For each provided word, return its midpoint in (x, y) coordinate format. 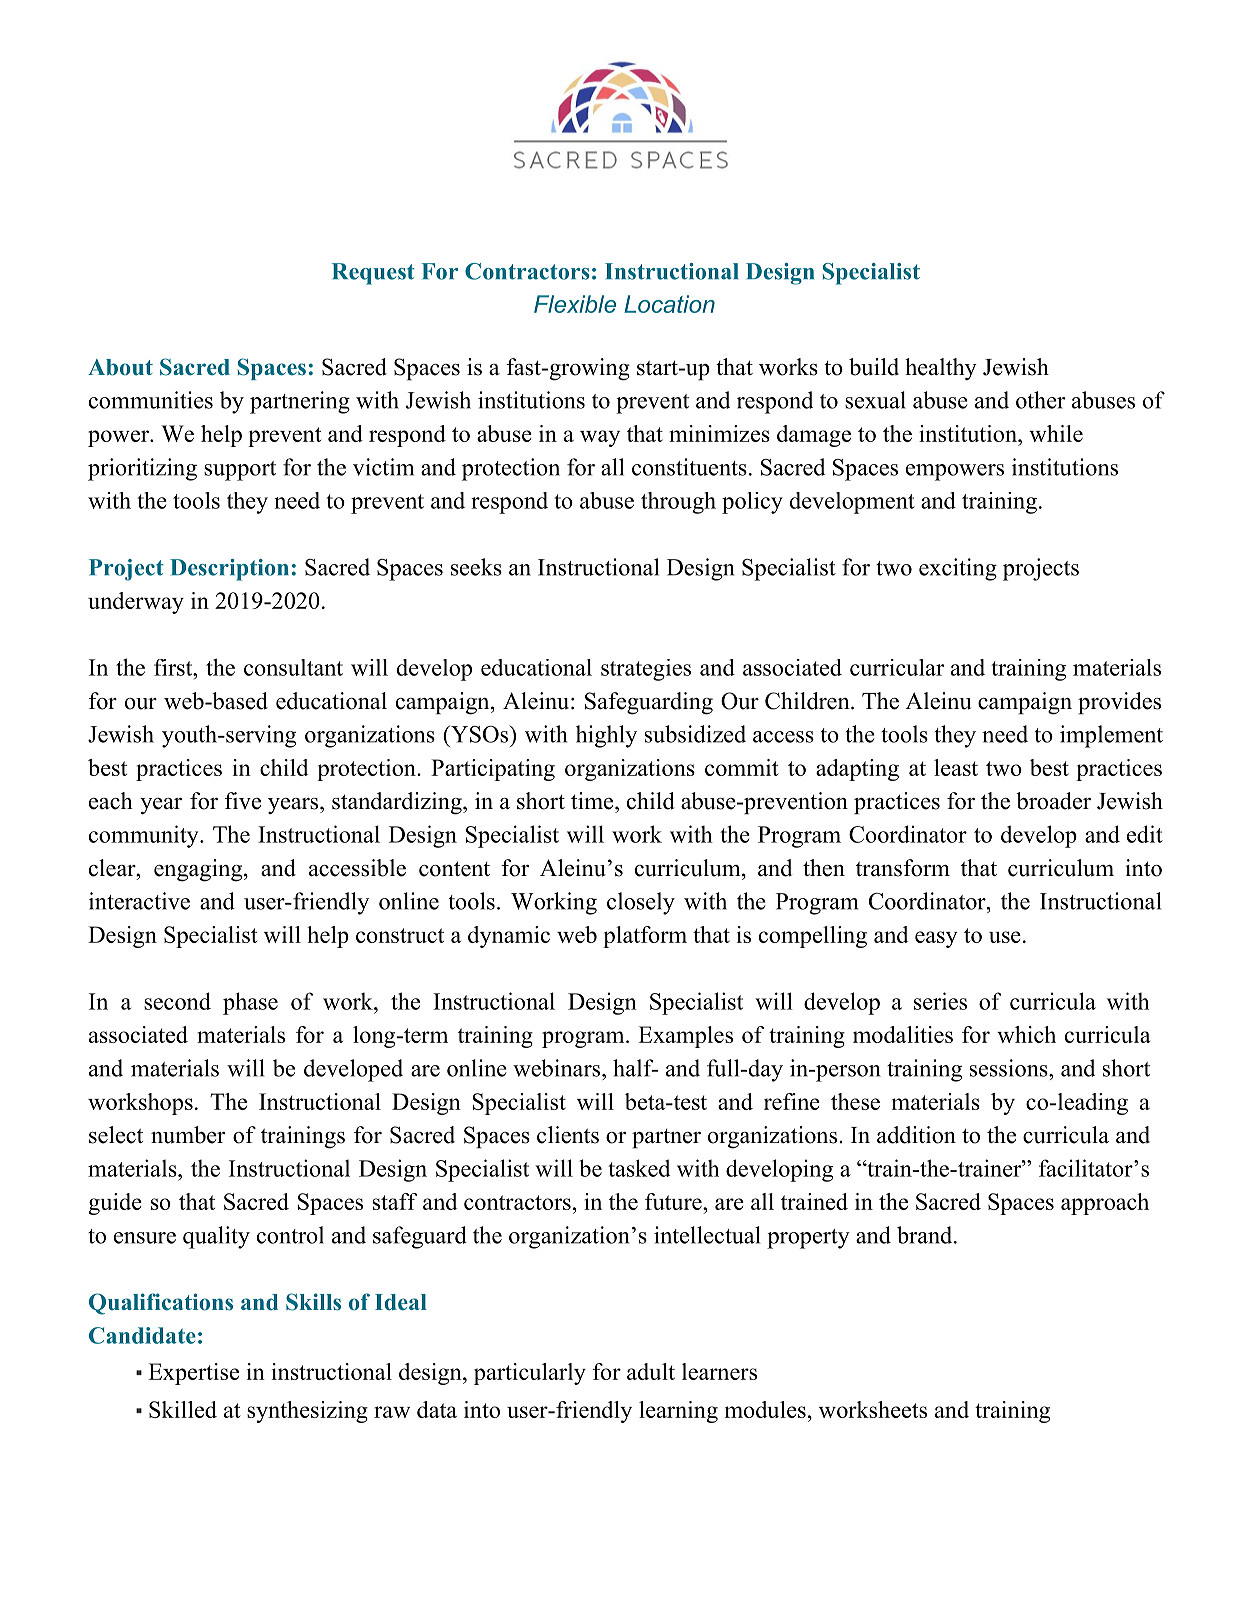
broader (1053, 801)
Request (373, 274)
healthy (941, 369)
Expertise (193, 1374)
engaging (198, 870)
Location (669, 304)
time (593, 801)
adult (651, 1371)
